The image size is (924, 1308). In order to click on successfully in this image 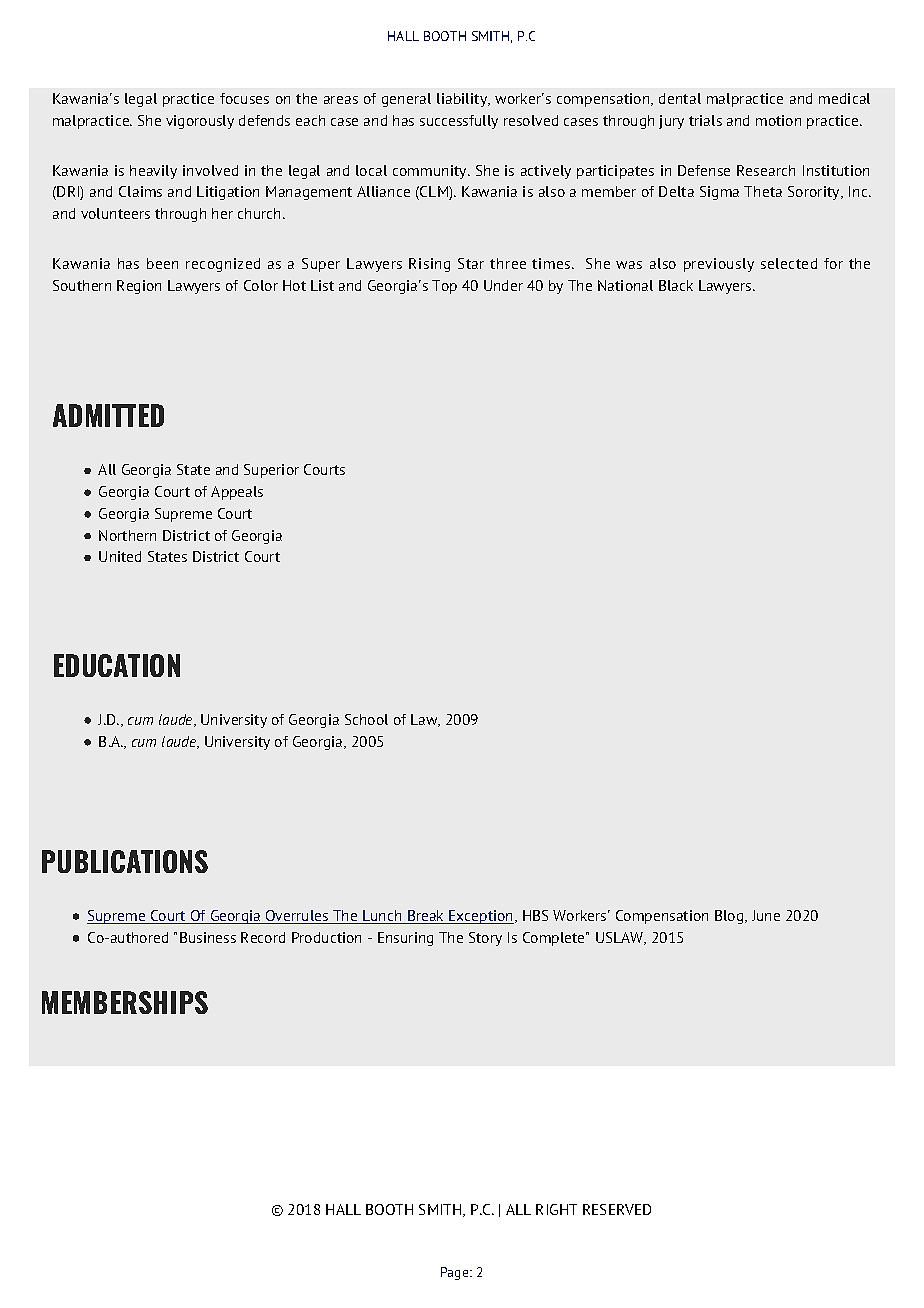, I will do `click(459, 122)`.
